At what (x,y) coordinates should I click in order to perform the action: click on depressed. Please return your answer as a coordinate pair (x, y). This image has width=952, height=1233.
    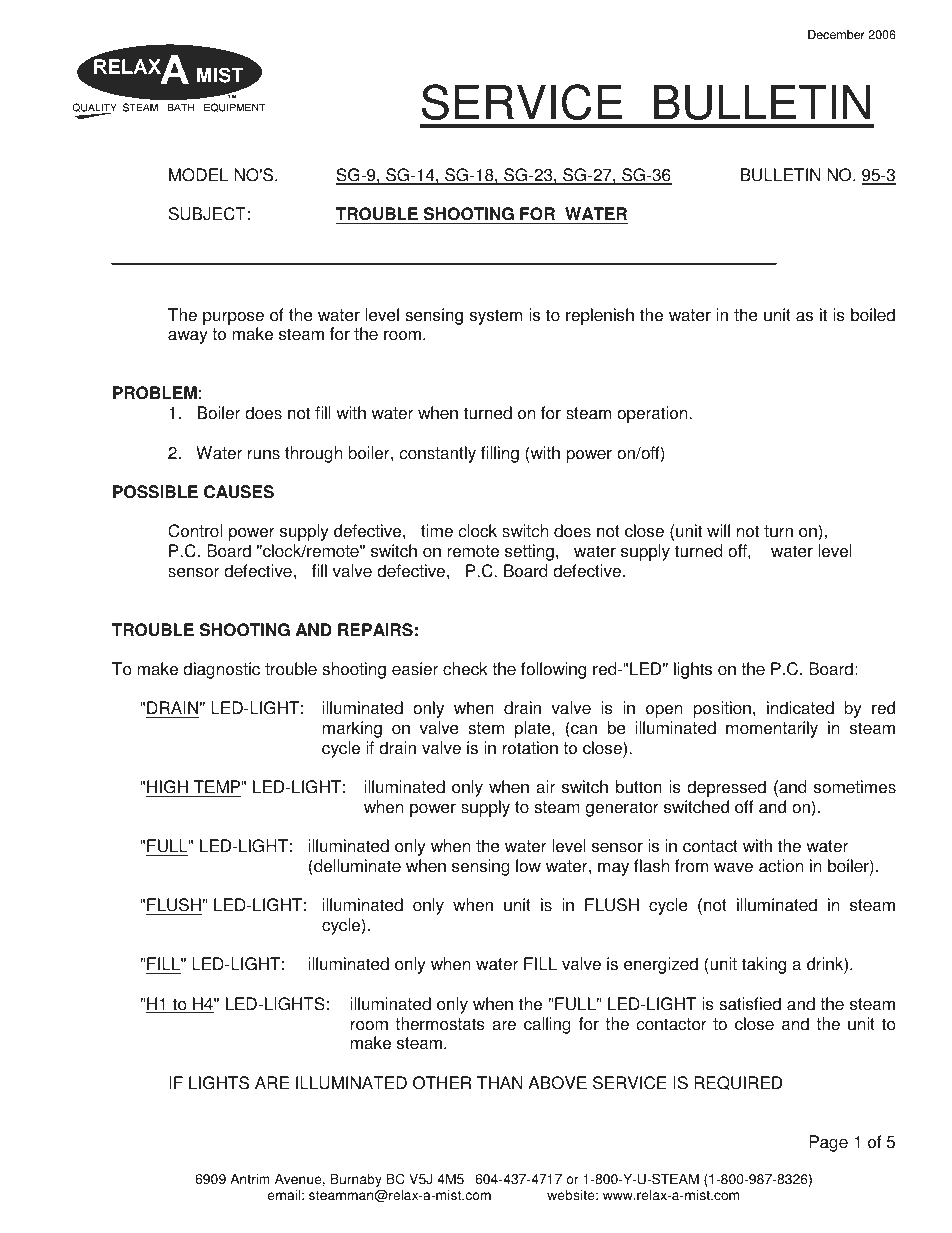
    Looking at the image, I should click on (726, 788).
